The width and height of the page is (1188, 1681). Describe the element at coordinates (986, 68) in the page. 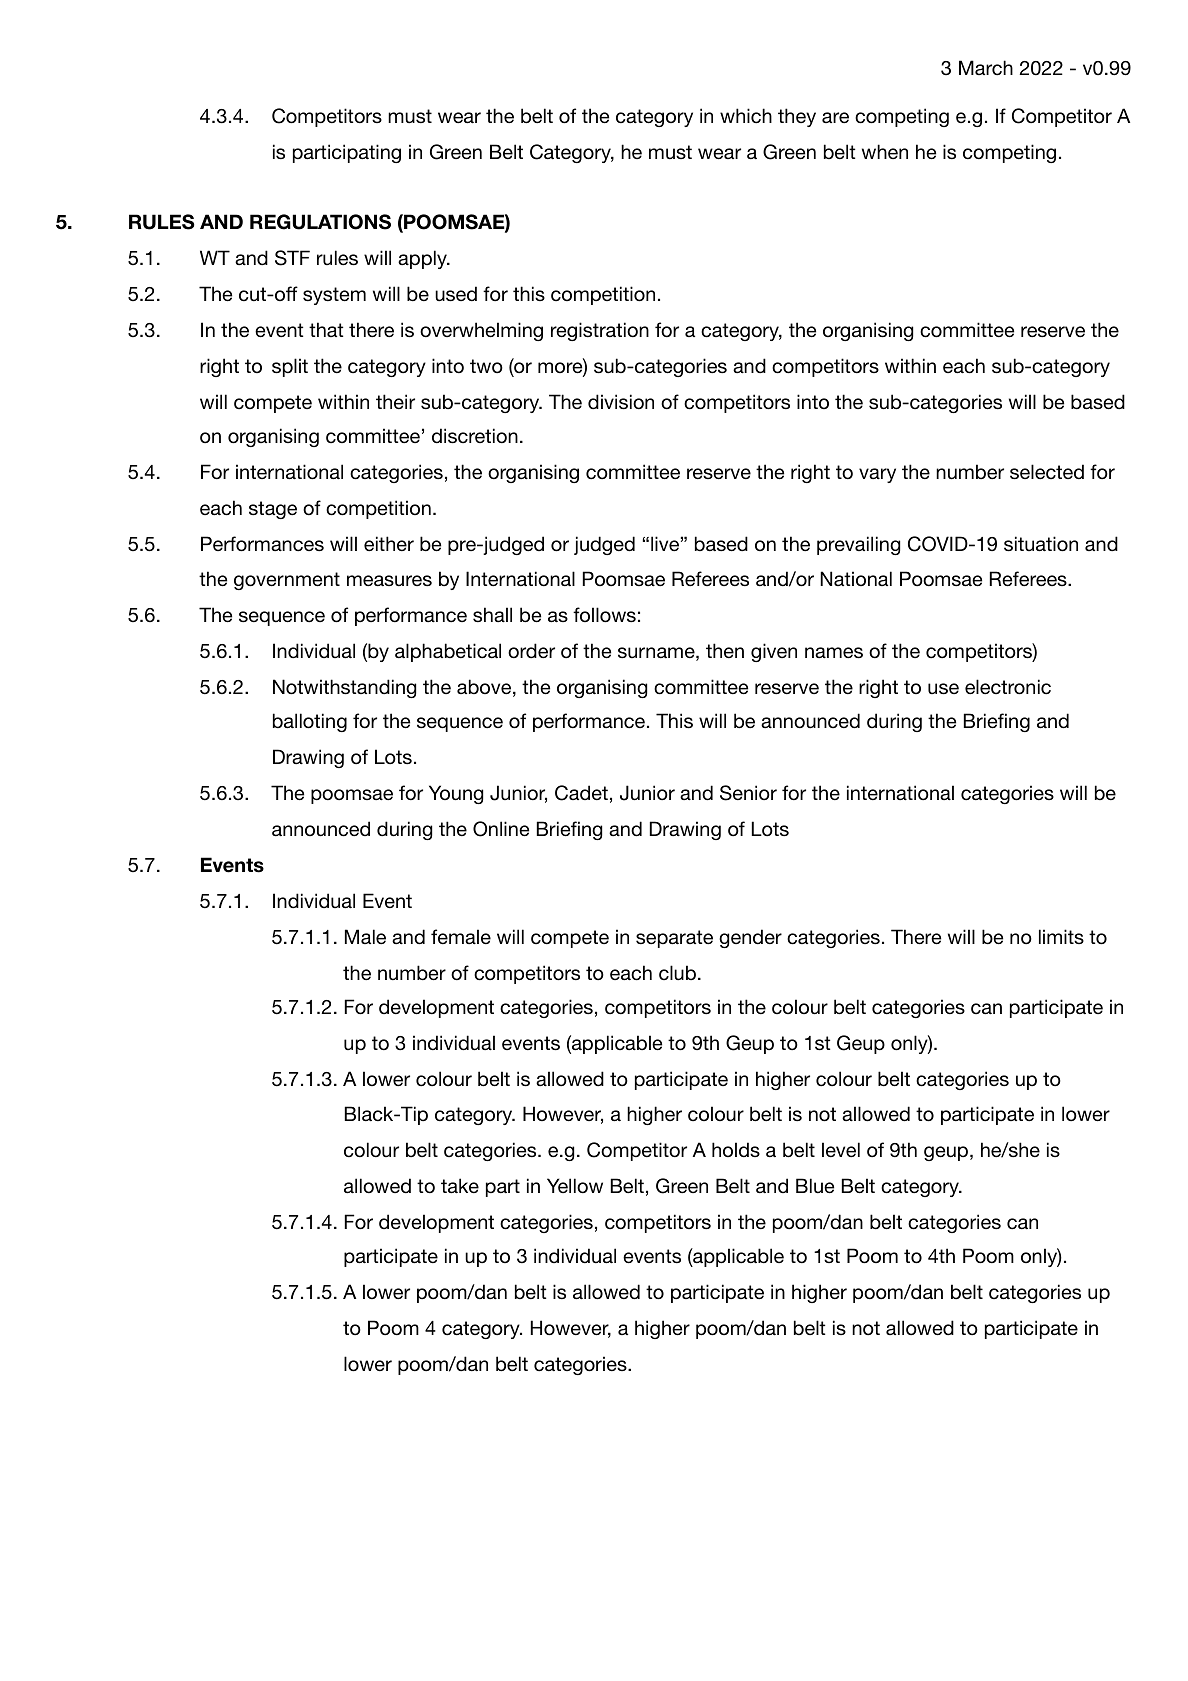

I see `March` at that location.
